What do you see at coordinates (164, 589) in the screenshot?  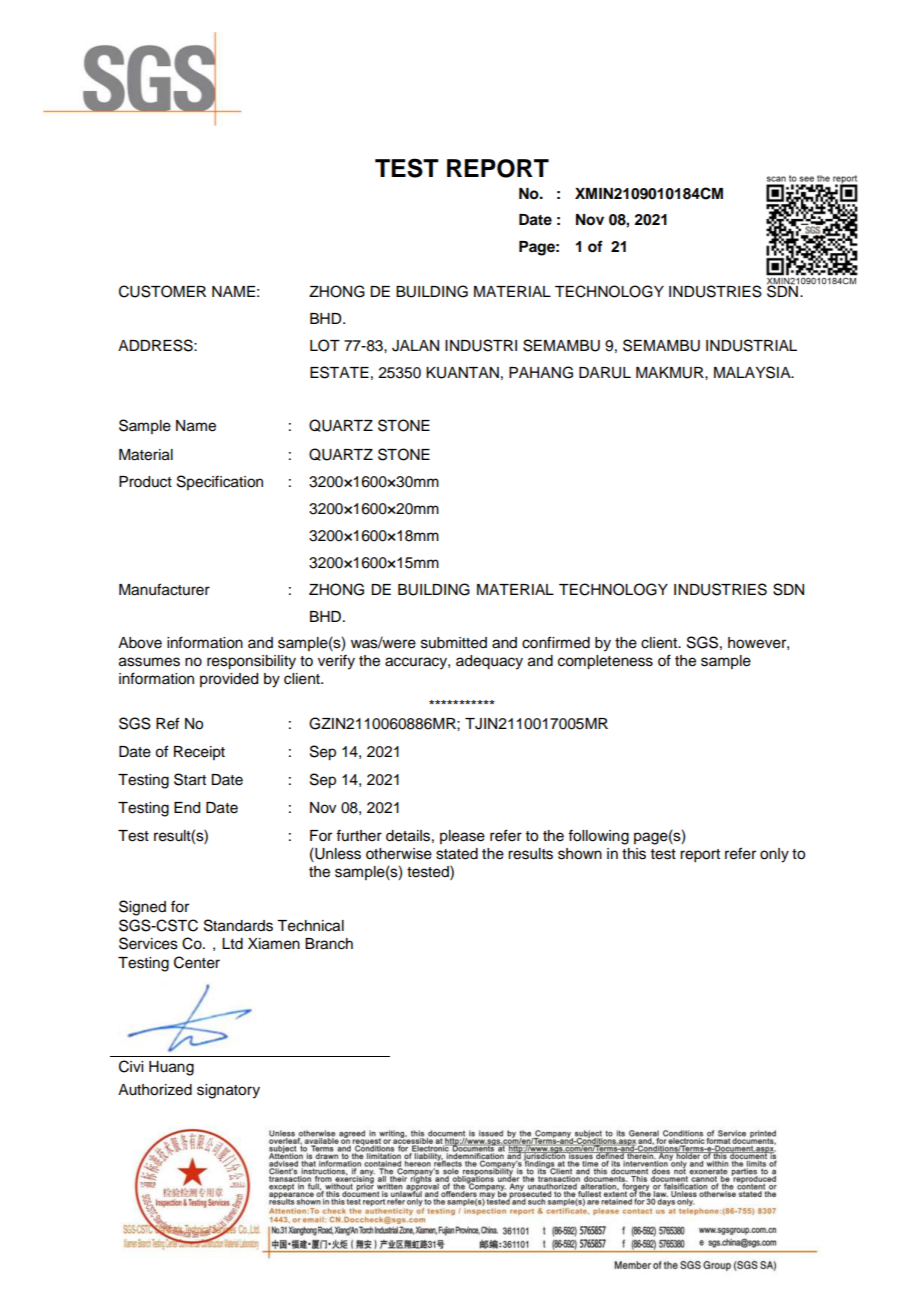 I see `Manufacturer` at bounding box center [164, 589].
